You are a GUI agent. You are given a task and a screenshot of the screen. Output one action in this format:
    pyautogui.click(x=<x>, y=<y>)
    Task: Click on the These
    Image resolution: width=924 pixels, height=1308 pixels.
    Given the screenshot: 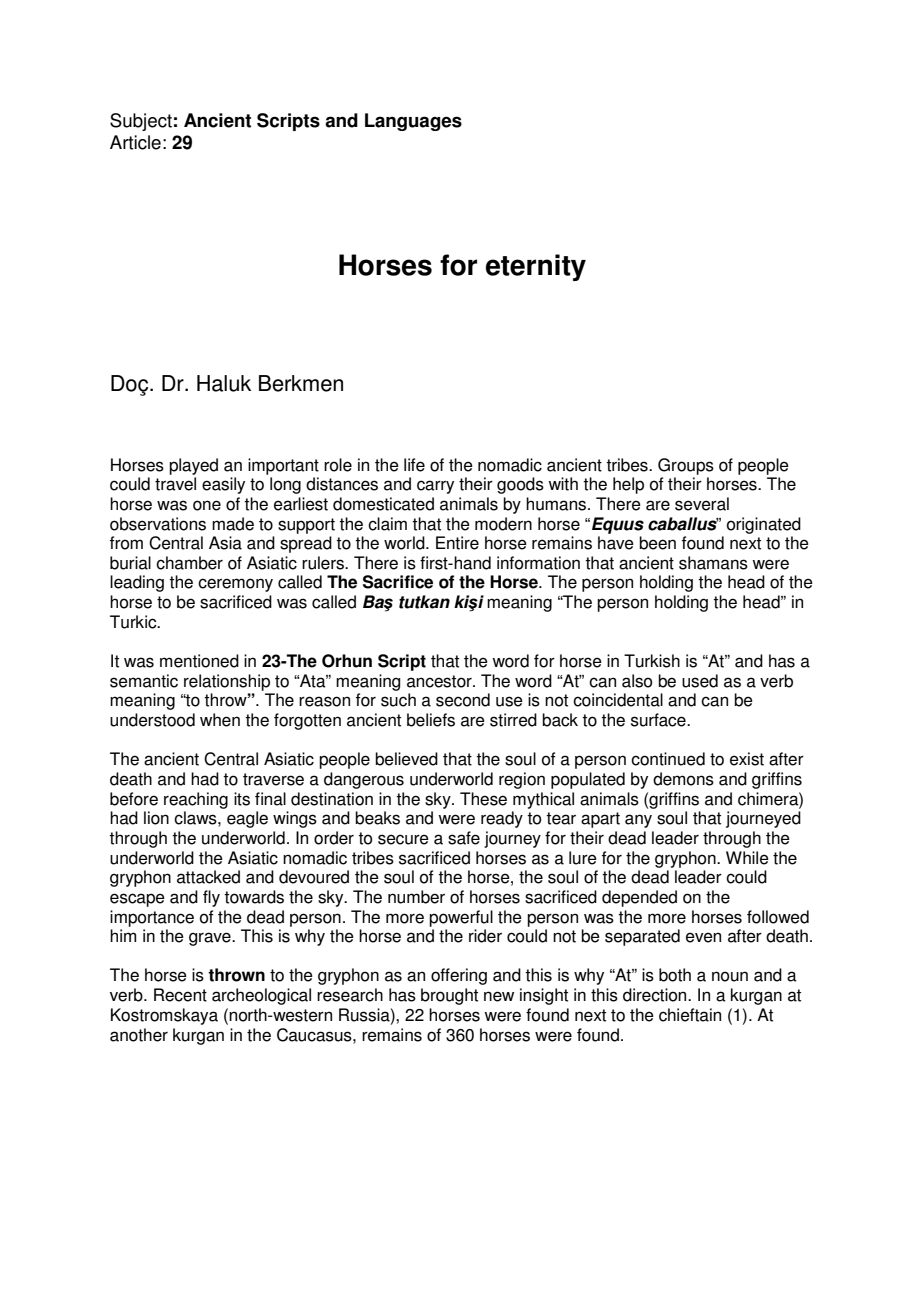 What is the action you would take?
    pyautogui.click(x=483, y=799)
